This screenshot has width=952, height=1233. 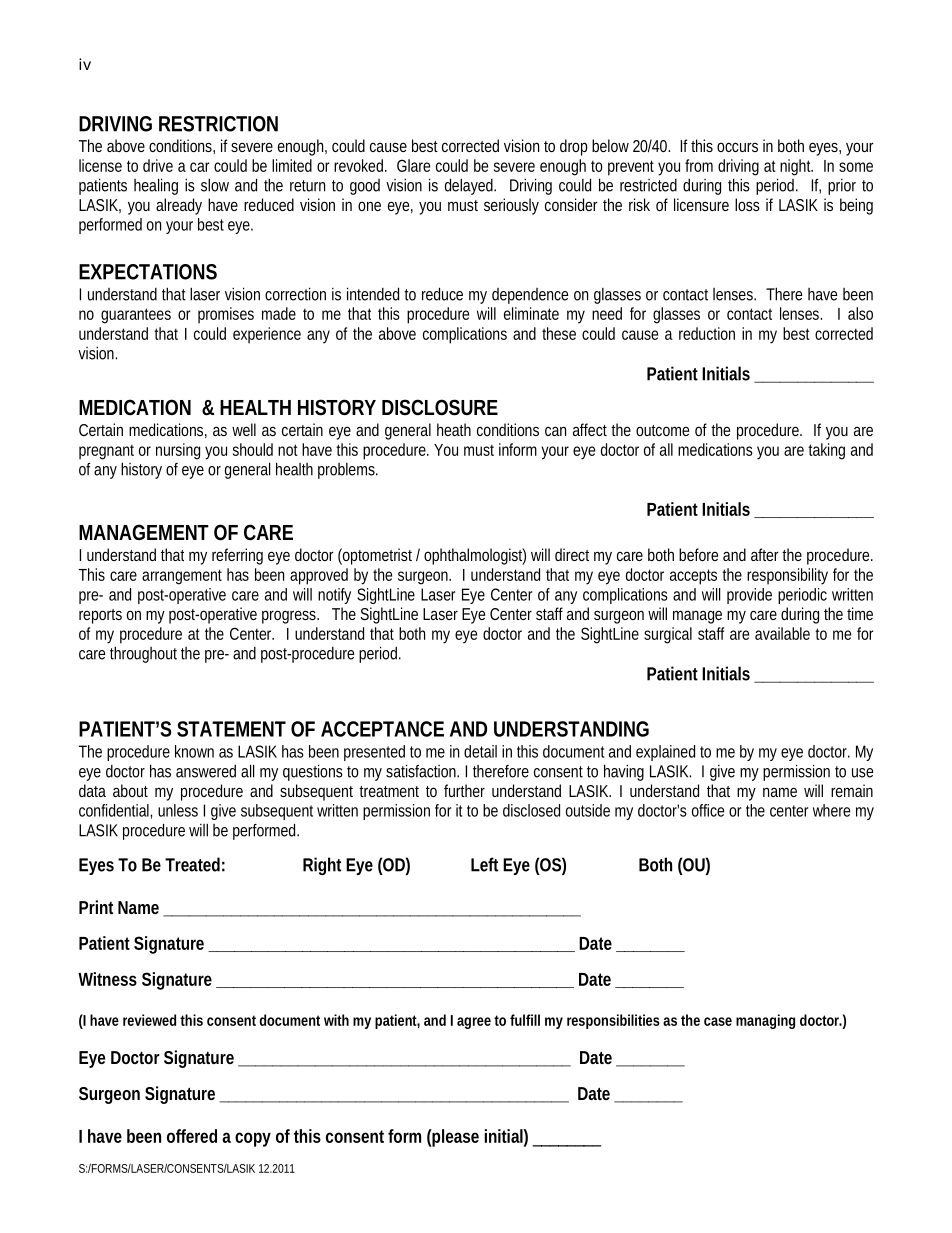 I want to click on notify, so click(x=334, y=596).
